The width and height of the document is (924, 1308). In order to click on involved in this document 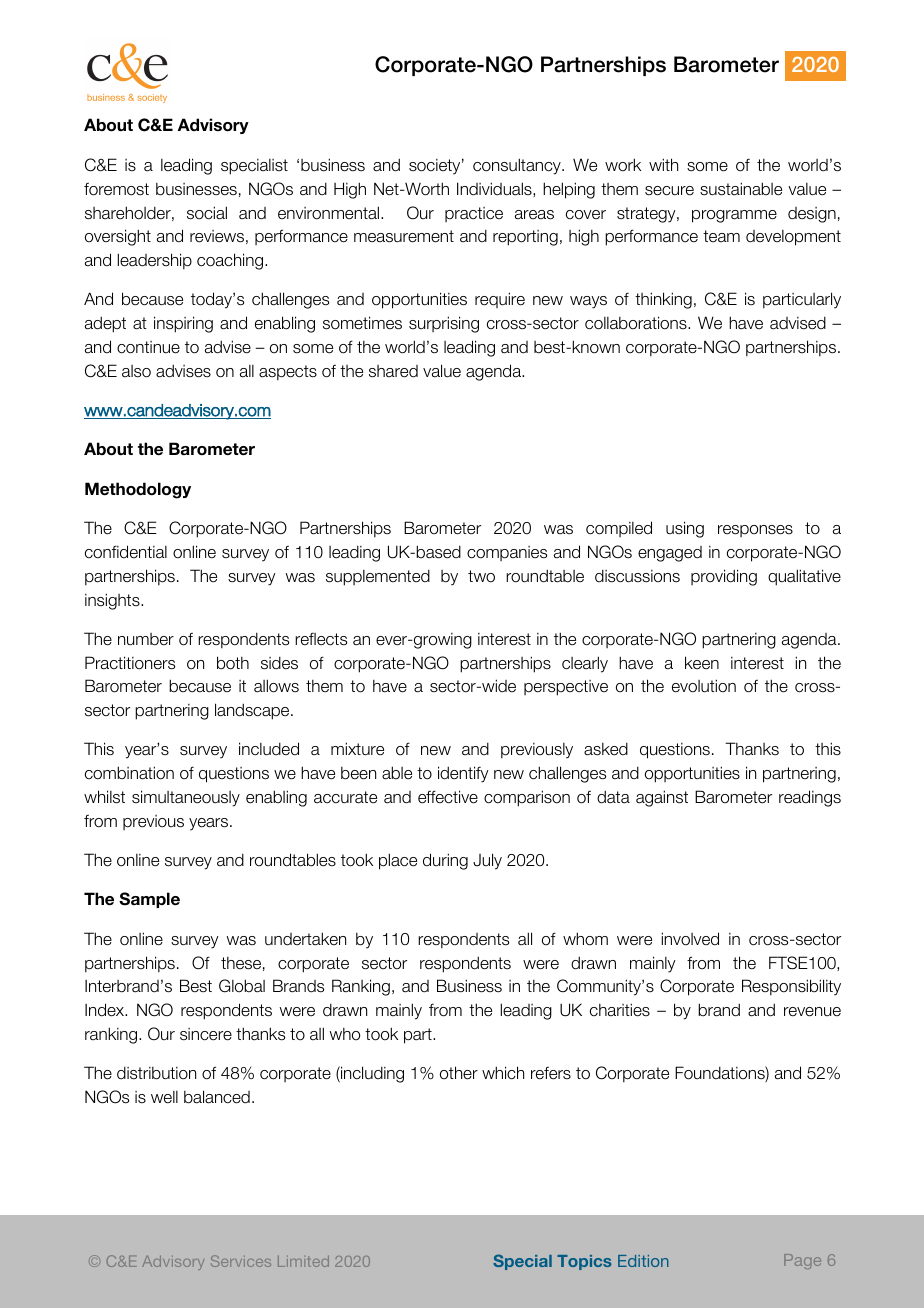, I will do `click(690, 939)`.
